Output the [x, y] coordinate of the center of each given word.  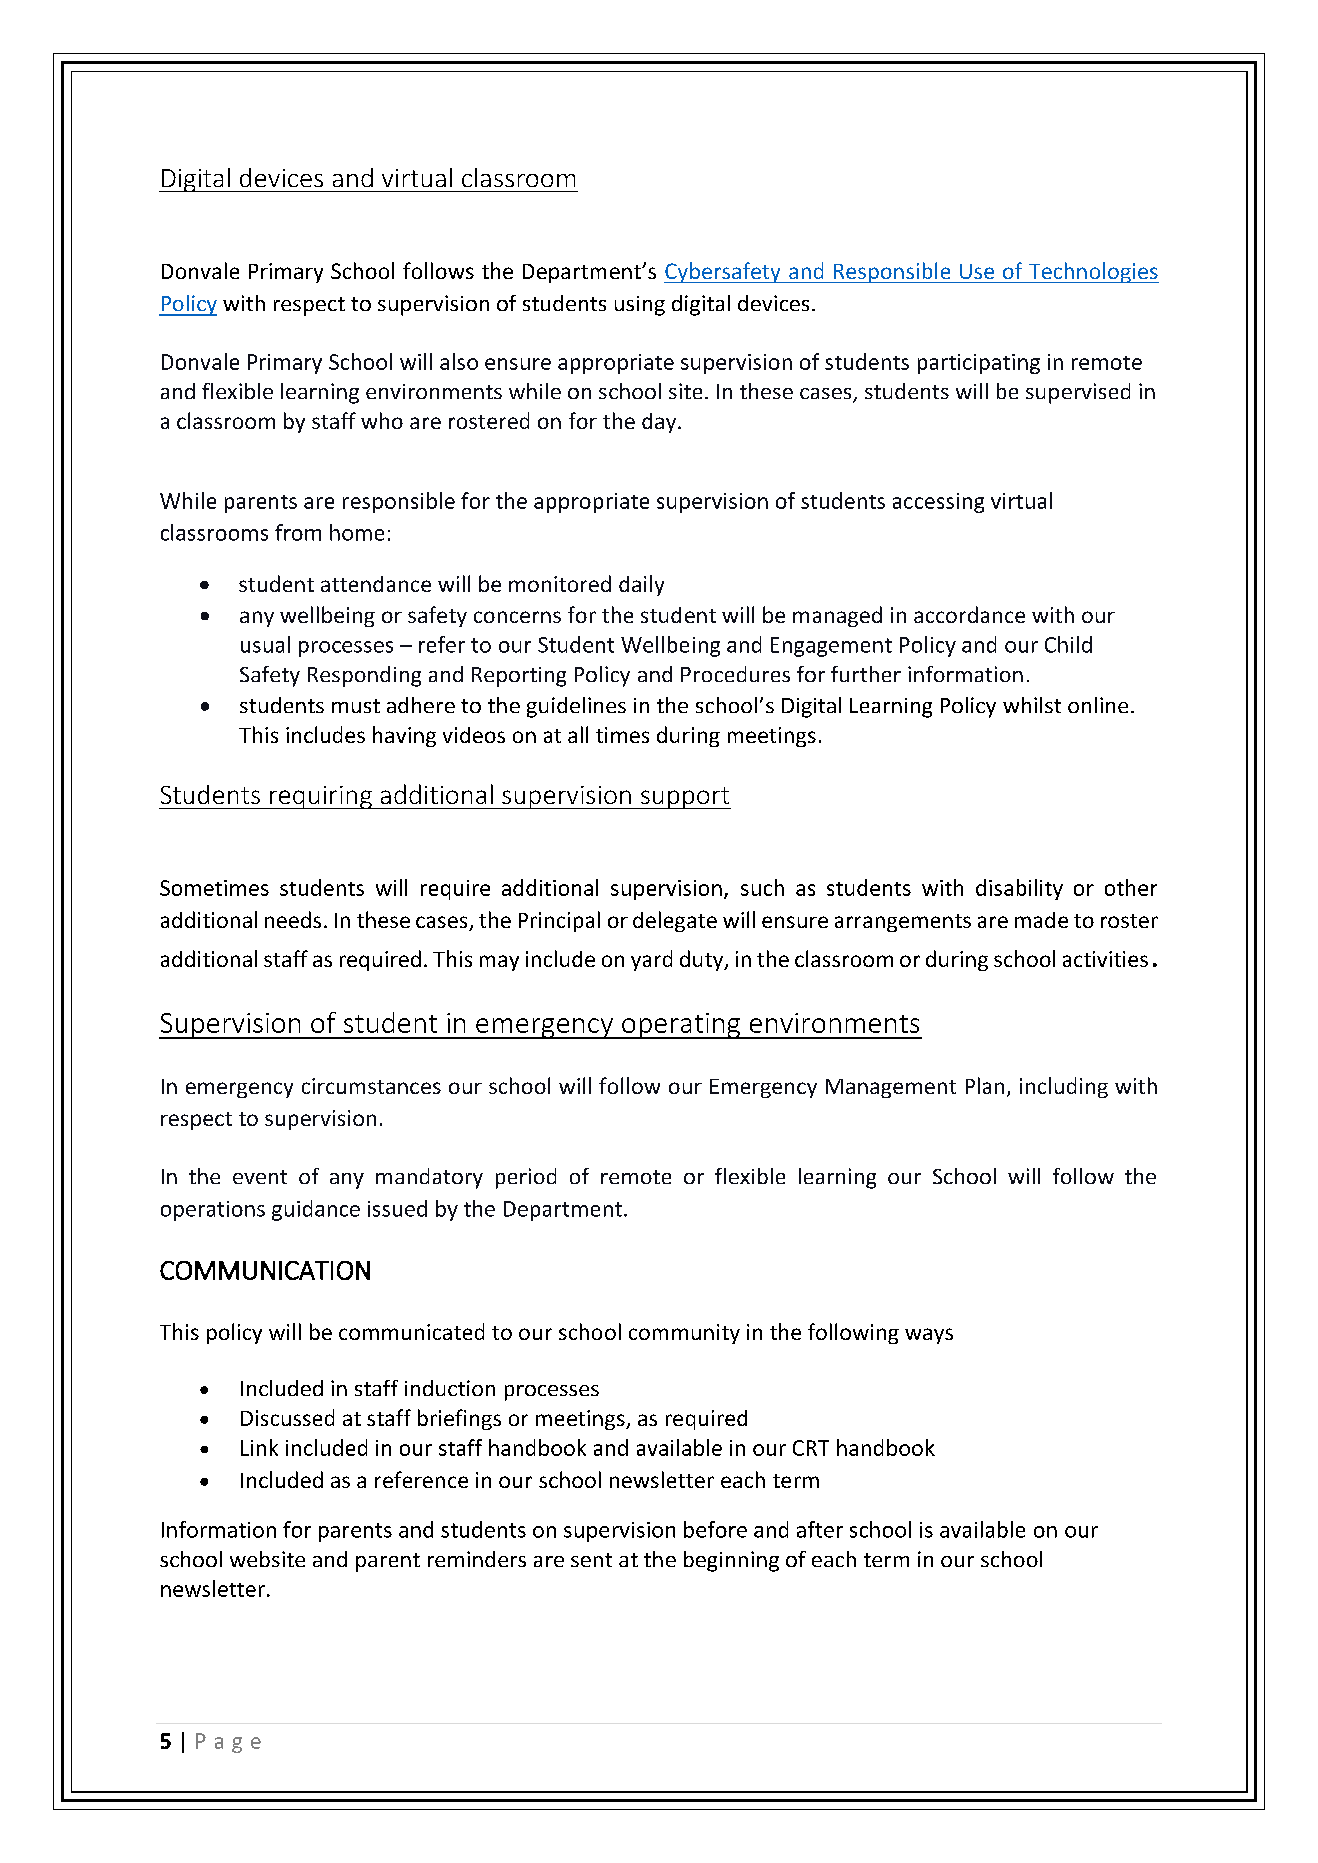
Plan [985, 1085]
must [356, 706]
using [640, 306]
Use [977, 271]
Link [259, 1447]
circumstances [371, 1086]
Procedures [735, 674]
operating [681, 1026]
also [459, 361]
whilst [1032, 705]
